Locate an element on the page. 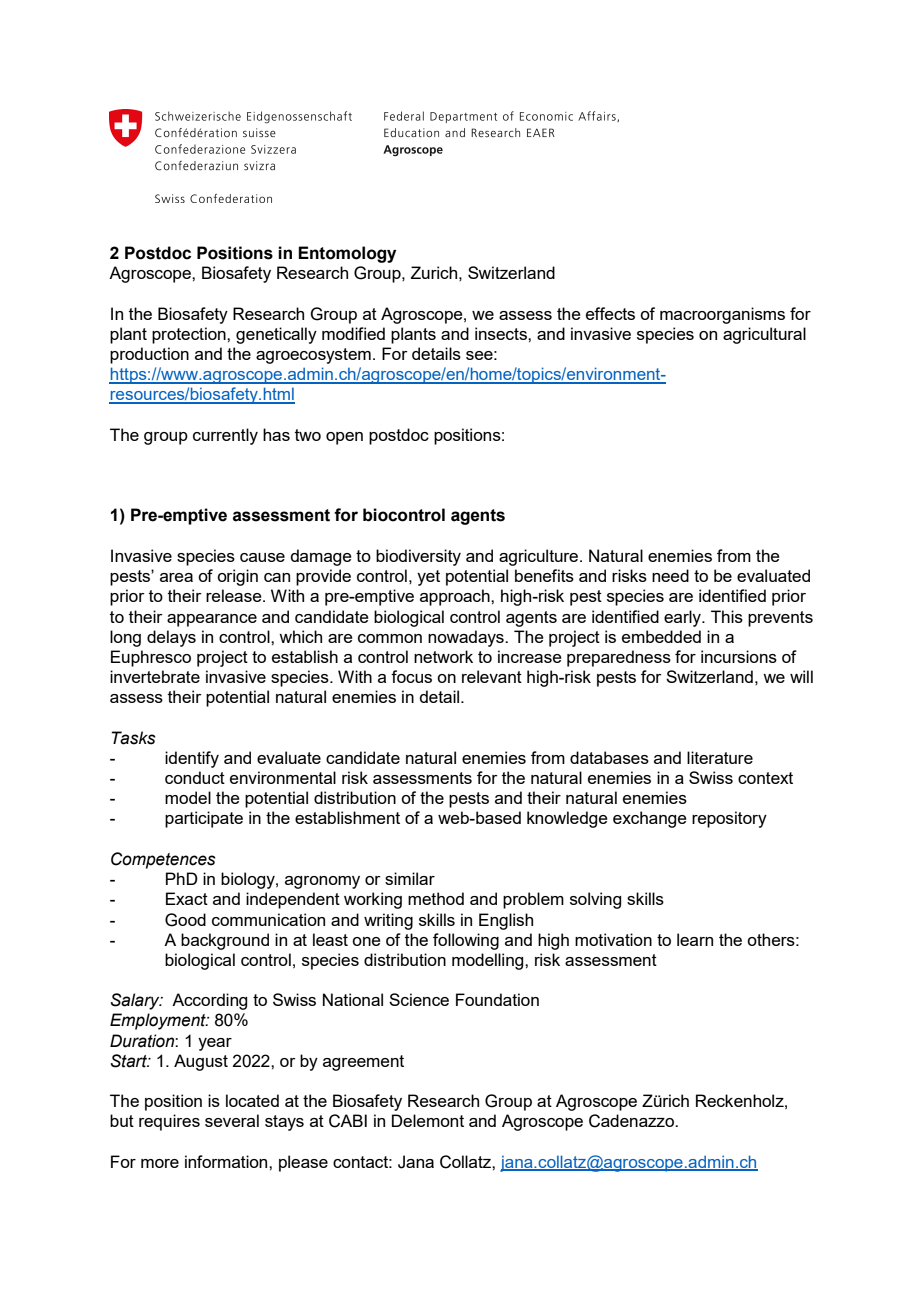 This document has height=1308, width=924. protection is located at coordinates (190, 335).
